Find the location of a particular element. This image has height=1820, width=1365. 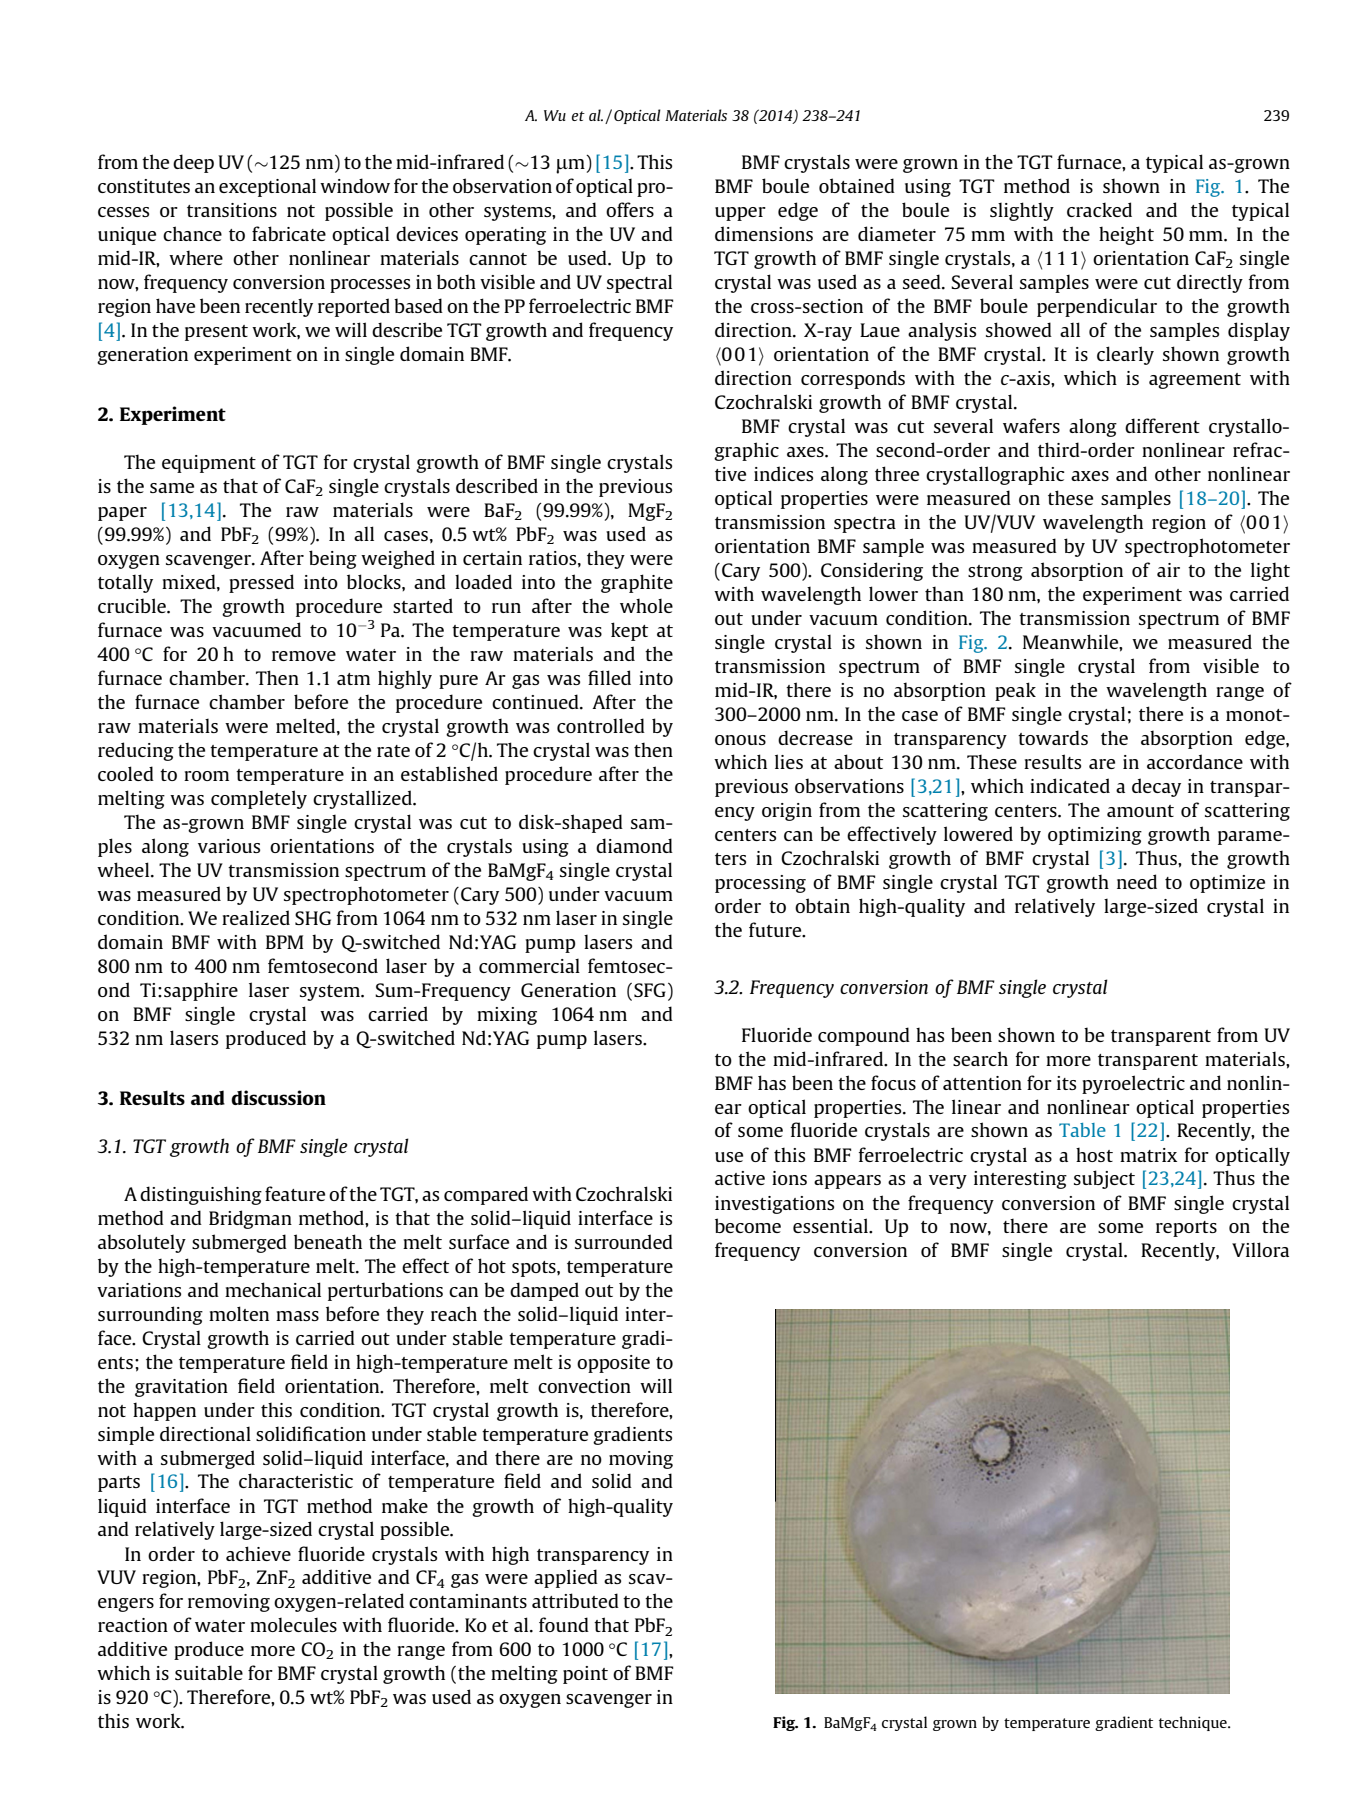

technique is located at coordinates (1194, 1723).
